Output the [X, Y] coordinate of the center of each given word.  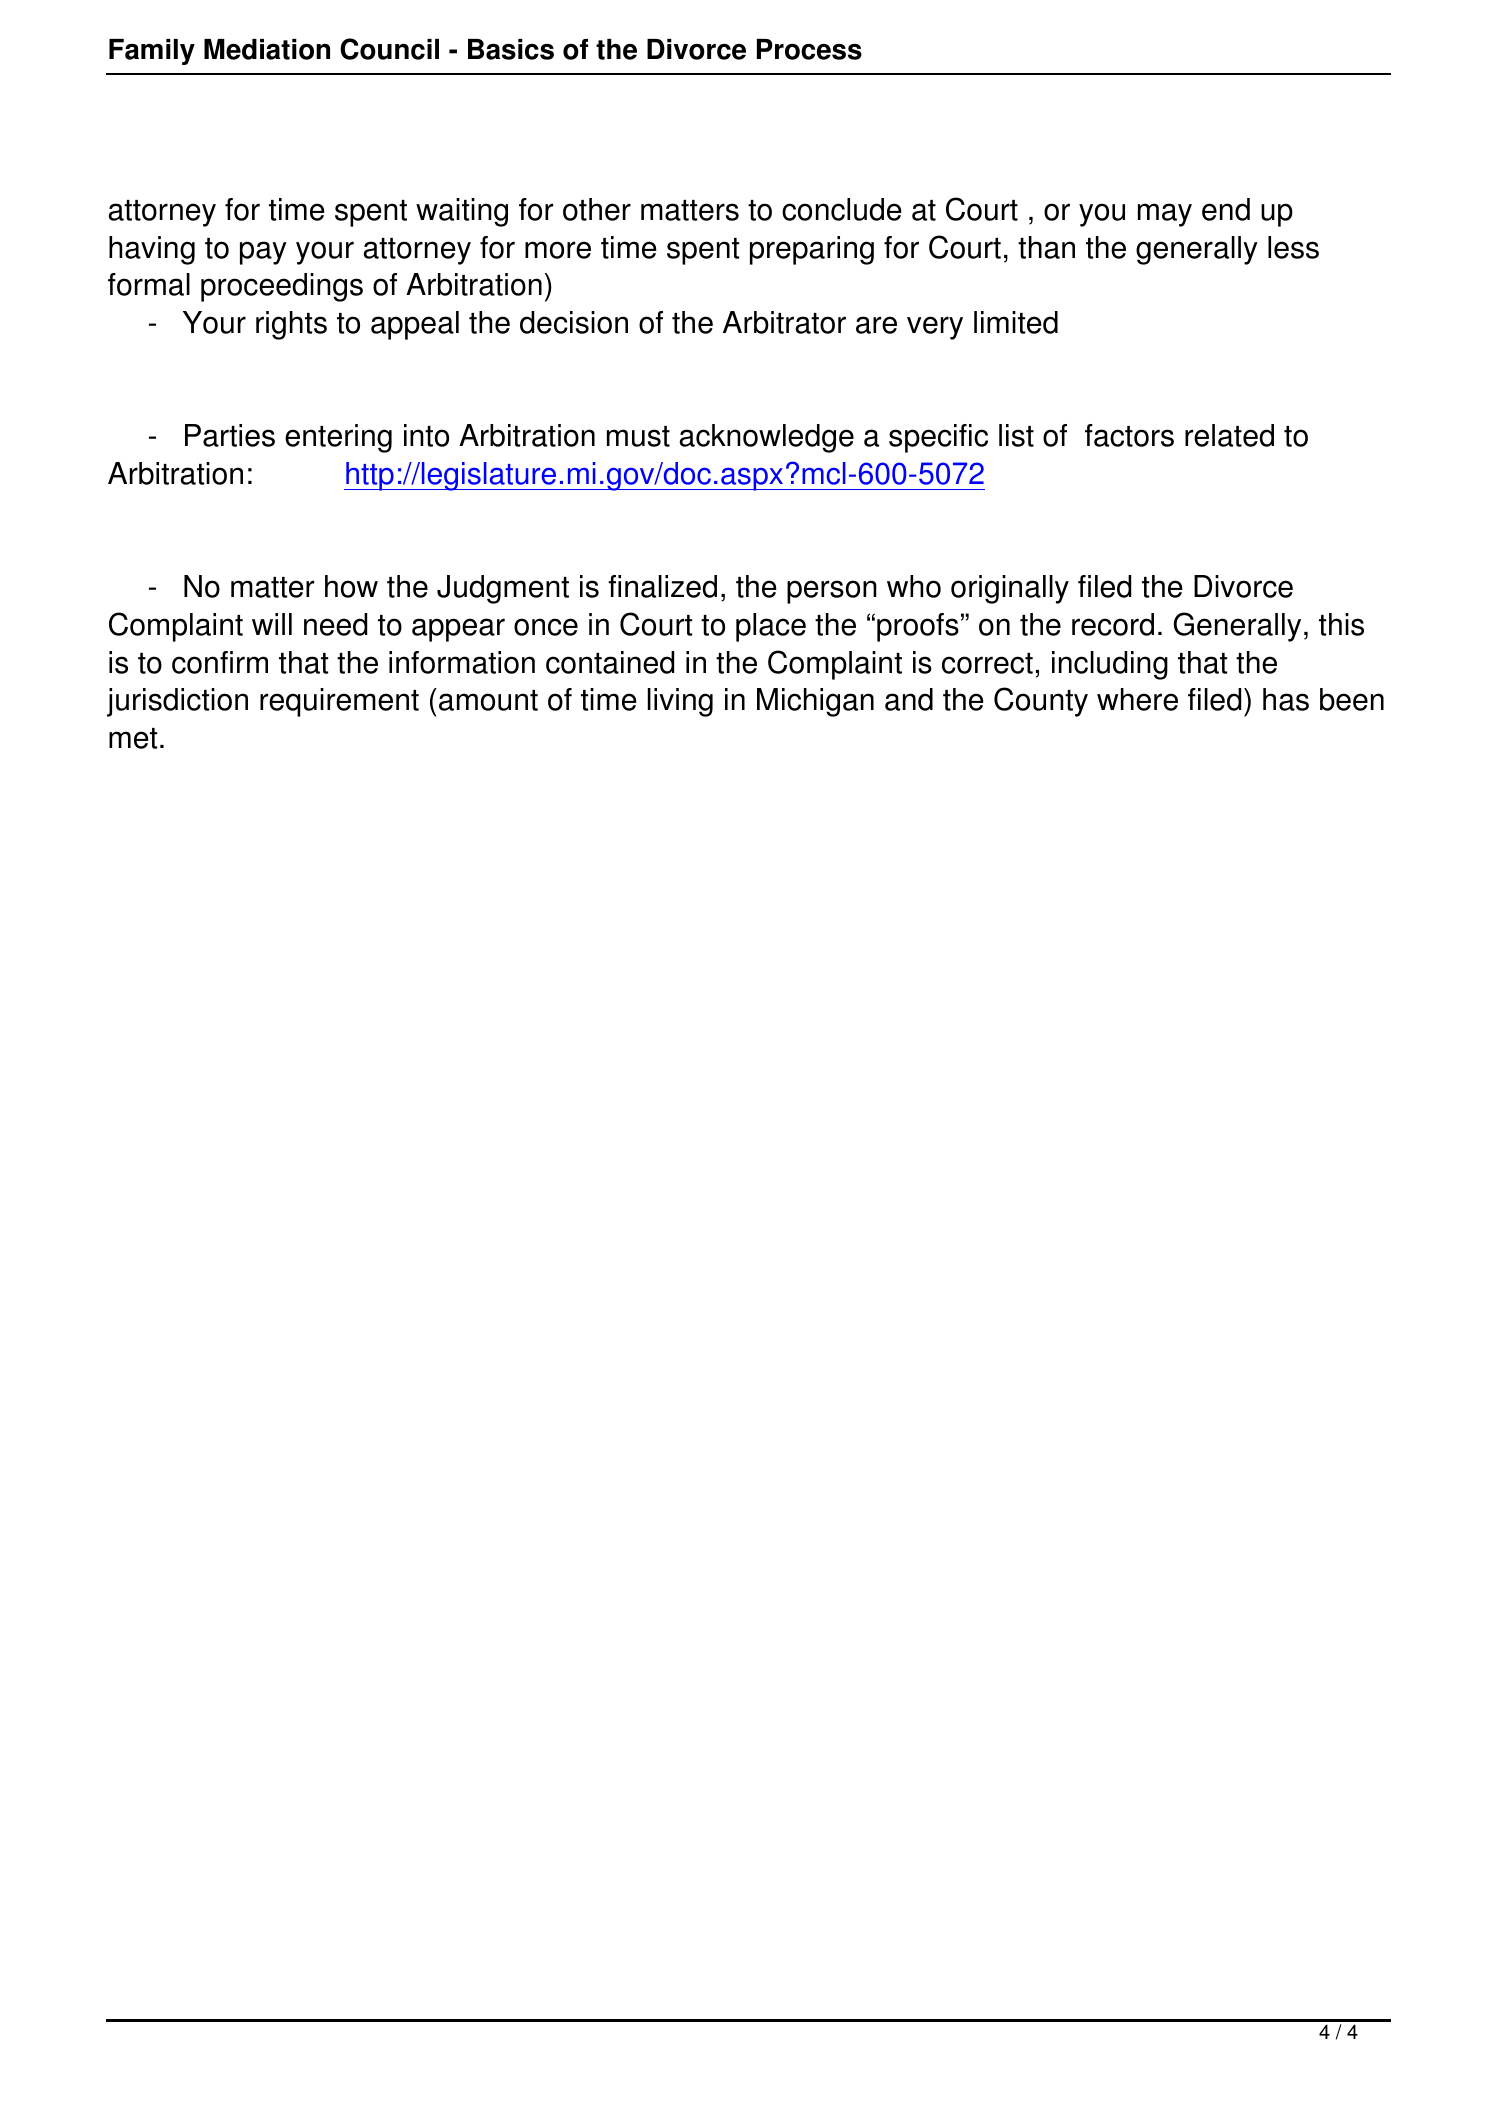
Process [809, 49]
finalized [662, 586]
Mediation [267, 49]
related [1229, 435]
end [1226, 209]
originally [1010, 589]
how [351, 586]
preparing [812, 250]
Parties [230, 435]
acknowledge [767, 438]
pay [263, 253]
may [1165, 215]
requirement [339, 702]
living [680, 702]
